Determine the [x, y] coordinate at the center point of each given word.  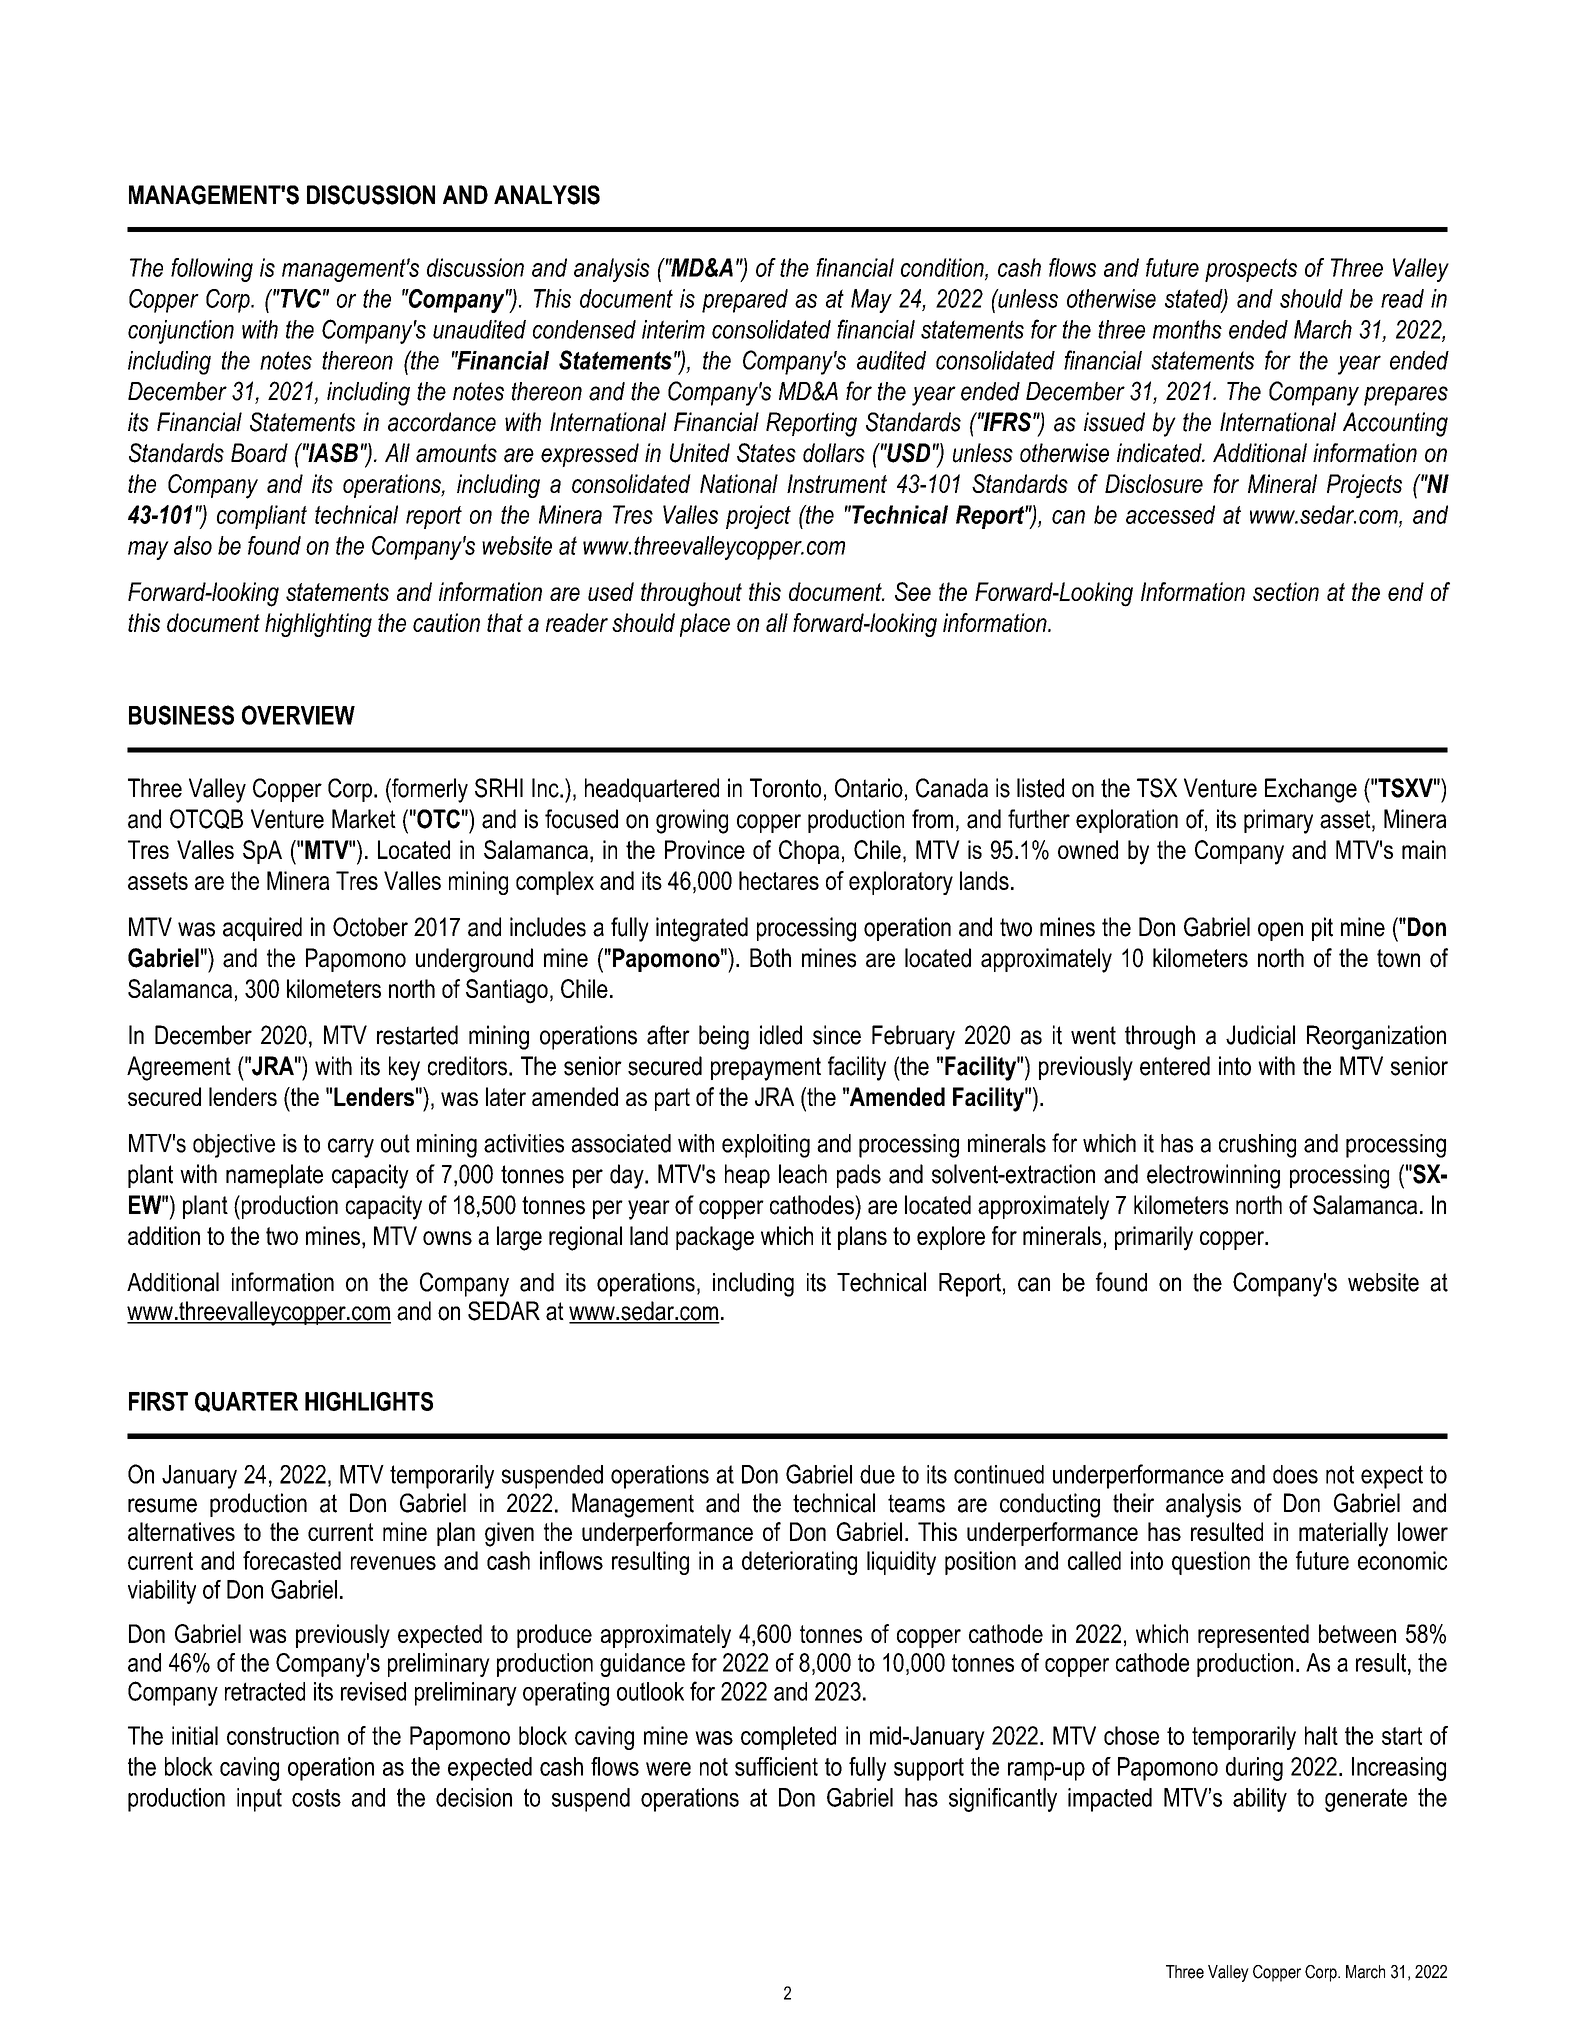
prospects [1251, 270]
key [404, 1068]
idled [781, 1035]
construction [283, 1735]
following [212, 270]
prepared [745, 301]
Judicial [1260, 1035]
